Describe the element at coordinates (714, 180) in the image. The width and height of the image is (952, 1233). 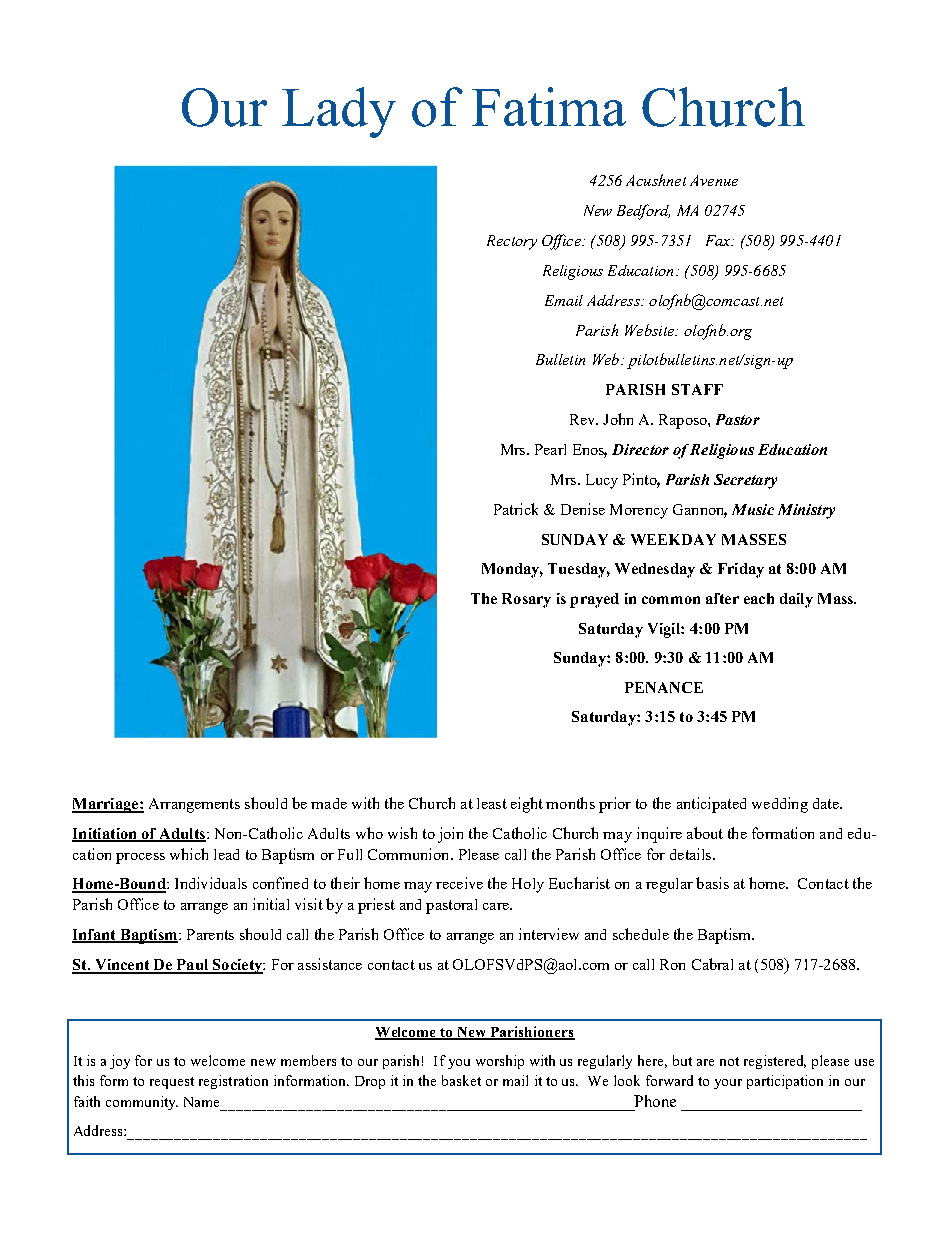
I see `Avenue` at that location.
